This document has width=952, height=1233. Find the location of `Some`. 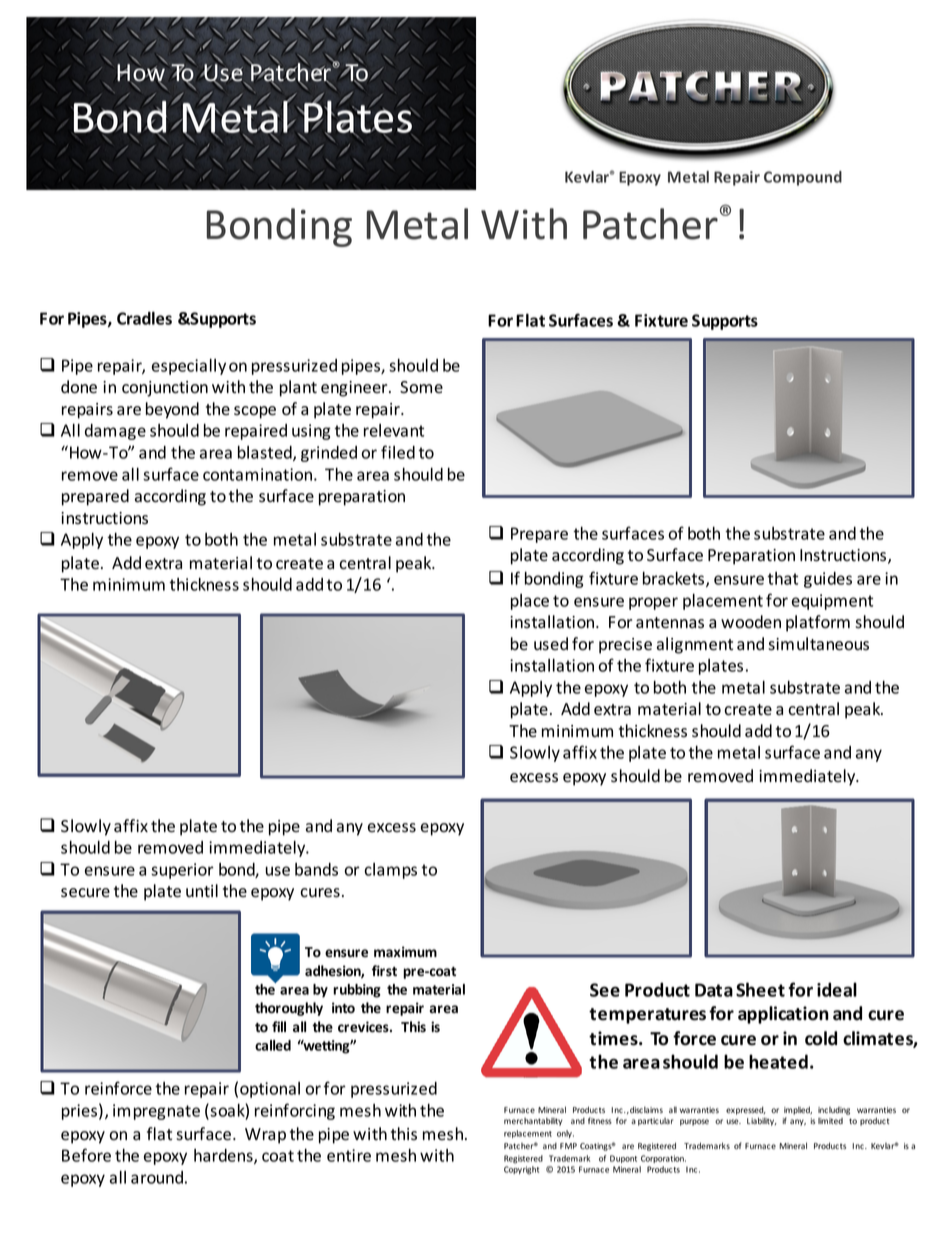

Some is located at coordinates (421, 387).
